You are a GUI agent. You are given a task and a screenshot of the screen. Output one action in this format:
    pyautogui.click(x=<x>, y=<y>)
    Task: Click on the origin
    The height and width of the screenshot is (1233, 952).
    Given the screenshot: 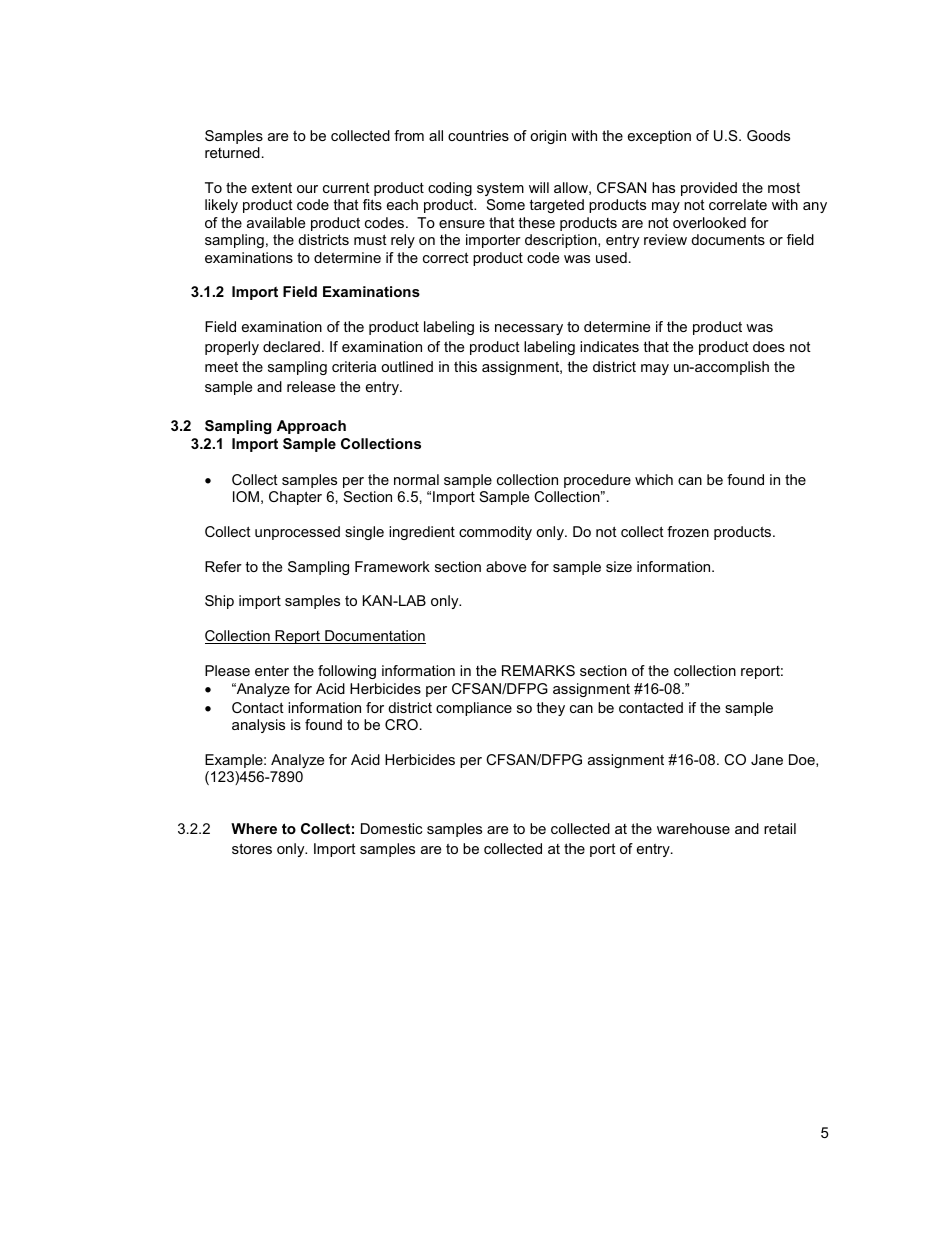 What is the action you would take?
    pyautogui.click(x=548, y=137)
